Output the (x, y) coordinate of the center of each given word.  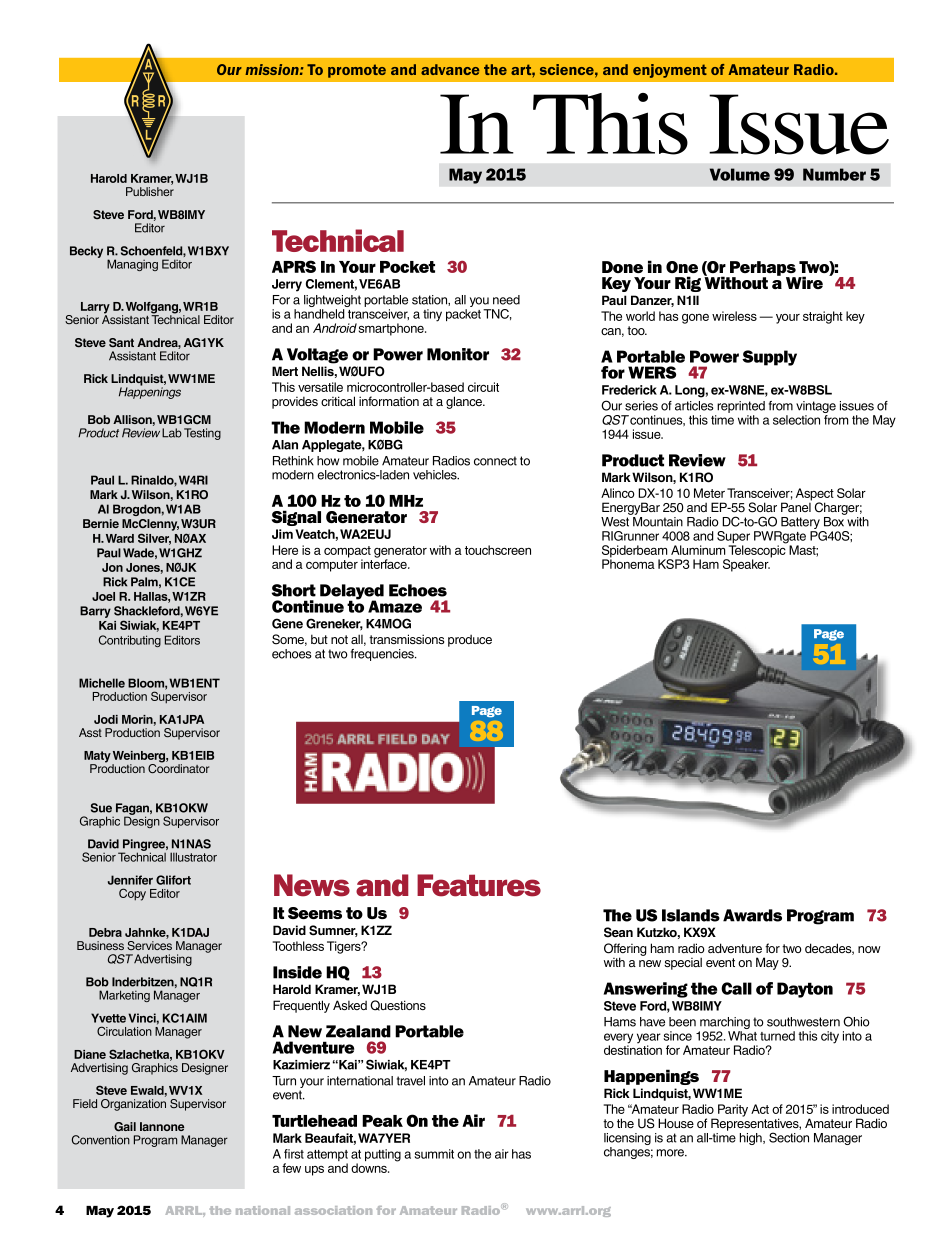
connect (495, 461)
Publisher (150, 191)
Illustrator (193, 857)
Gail (125, 1126)
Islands (691, 915)
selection (796, 420)
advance (450, 69)
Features (479, 885)
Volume (740, 174)
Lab (172, 433)
